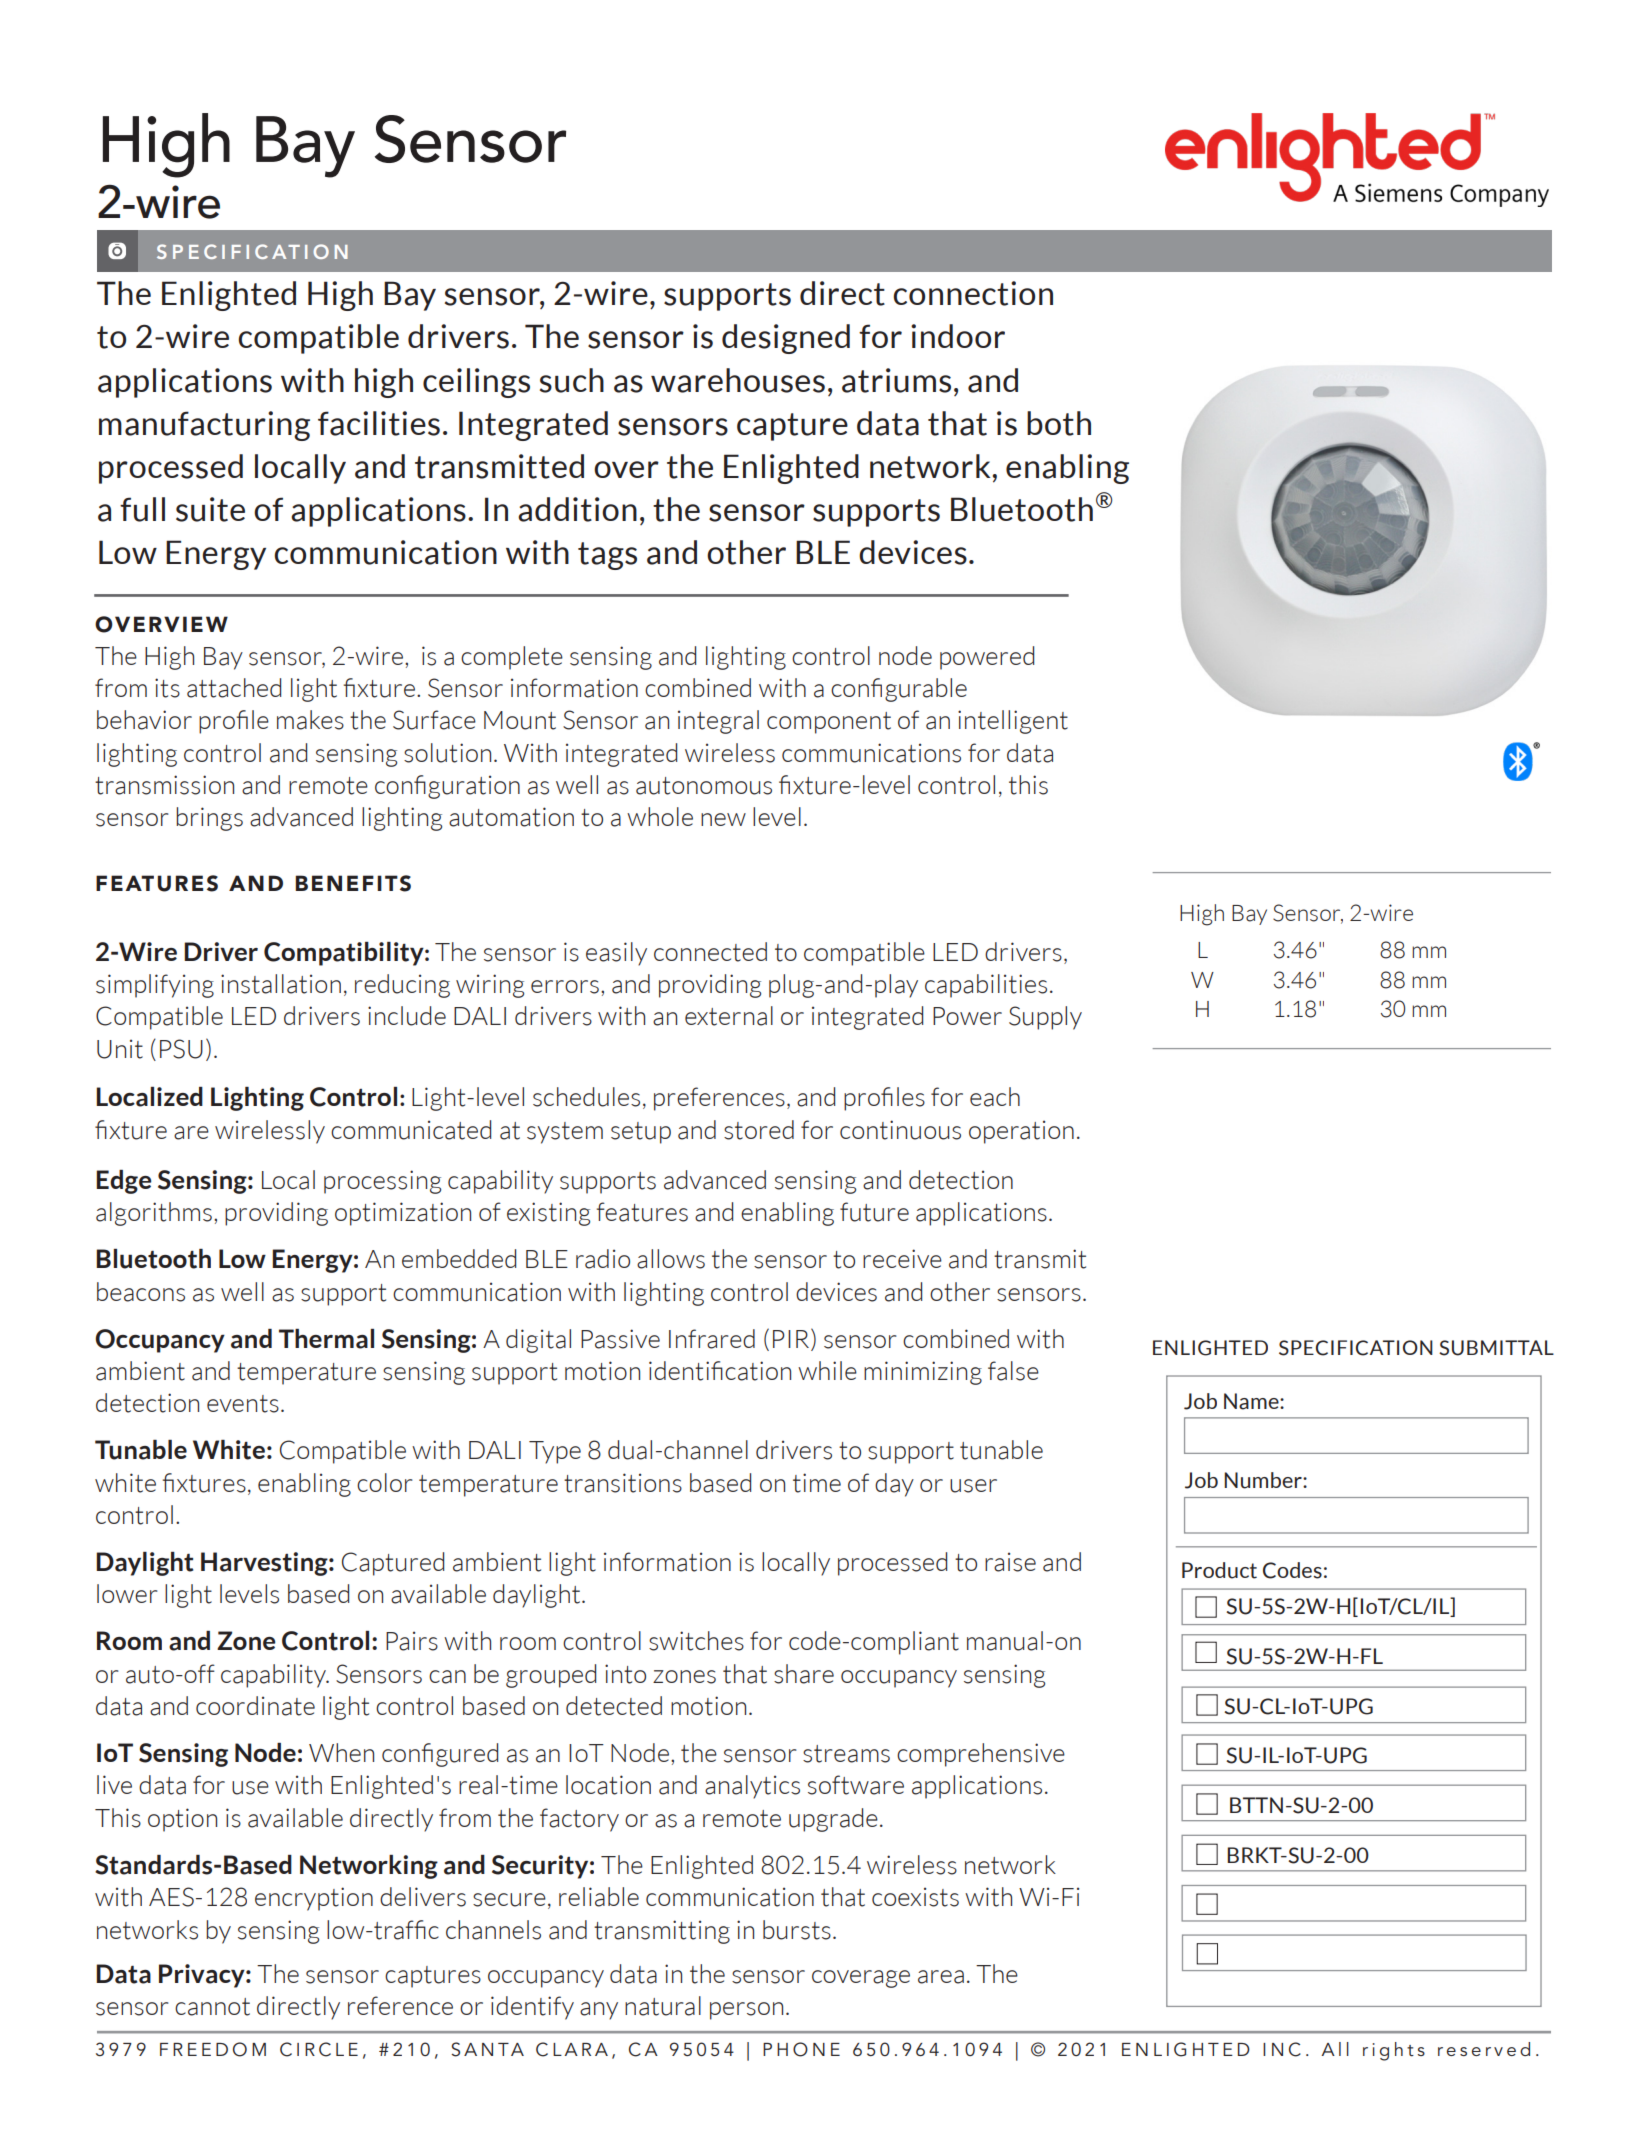 The image size is (1648, 2132). I want to click on attached, so click(234, 688).
